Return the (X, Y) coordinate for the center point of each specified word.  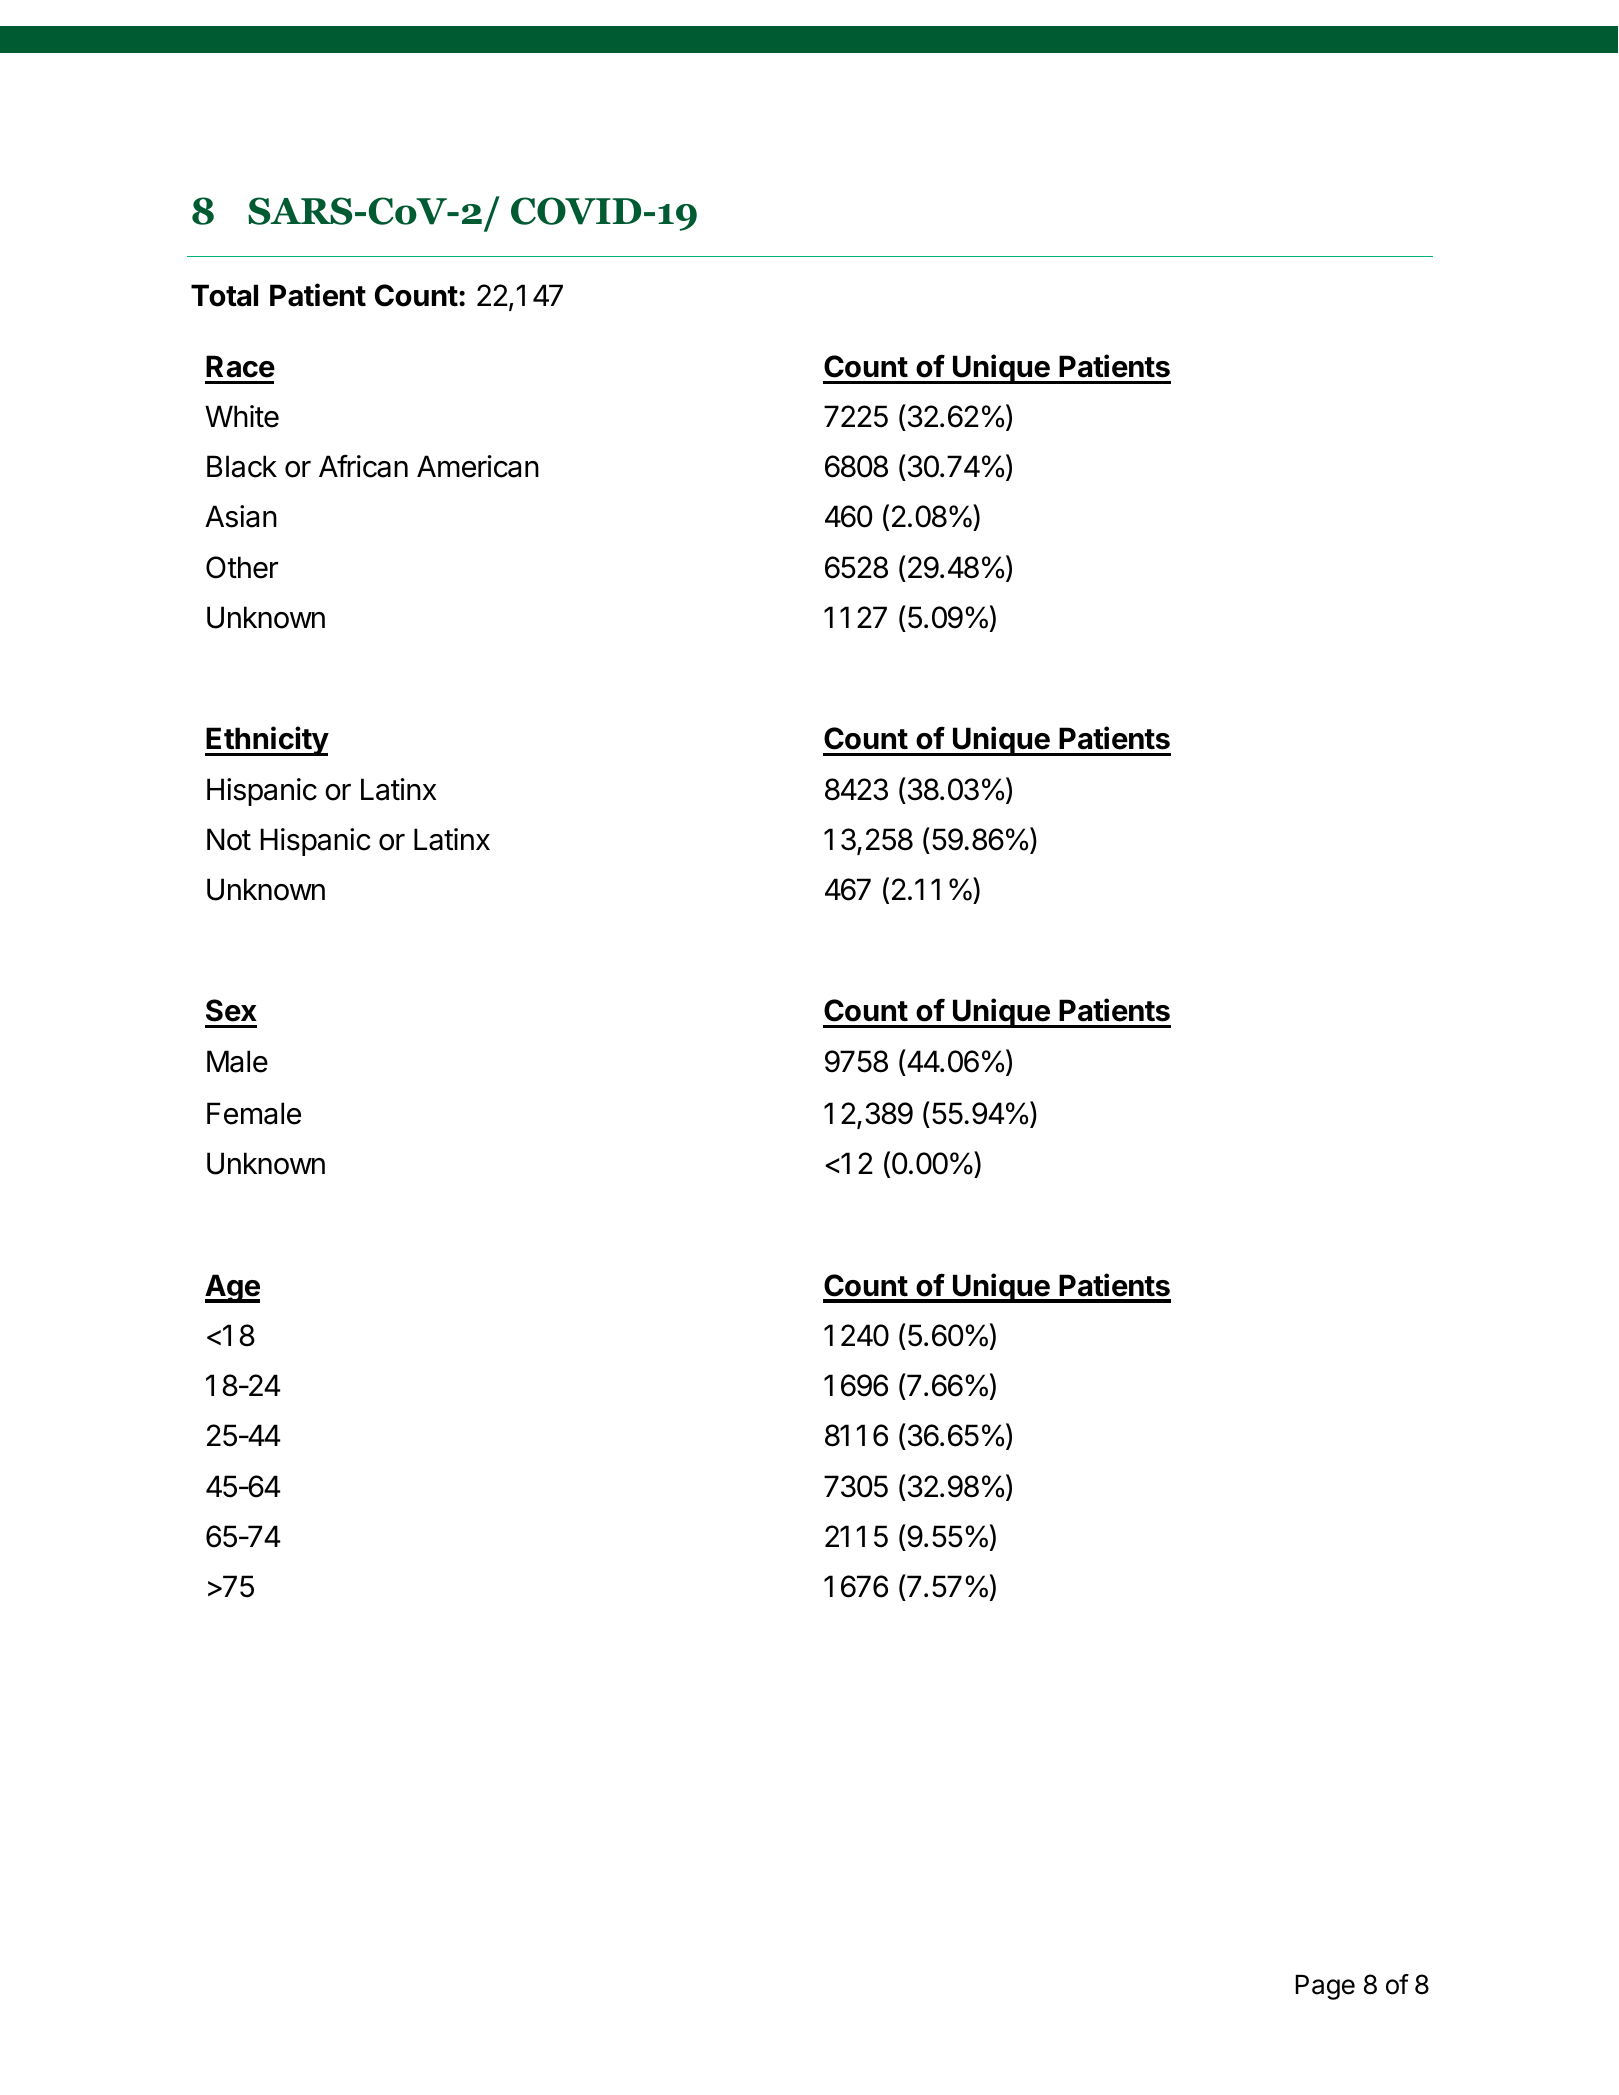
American (478, 466)
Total (224, 295)
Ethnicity (267, 741)
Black (242, 466)
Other (242, 567)
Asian (241, 516)
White (242, 416)
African (363, 466)
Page (1325, 1987)
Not (229, 839)
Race (240, 366)
